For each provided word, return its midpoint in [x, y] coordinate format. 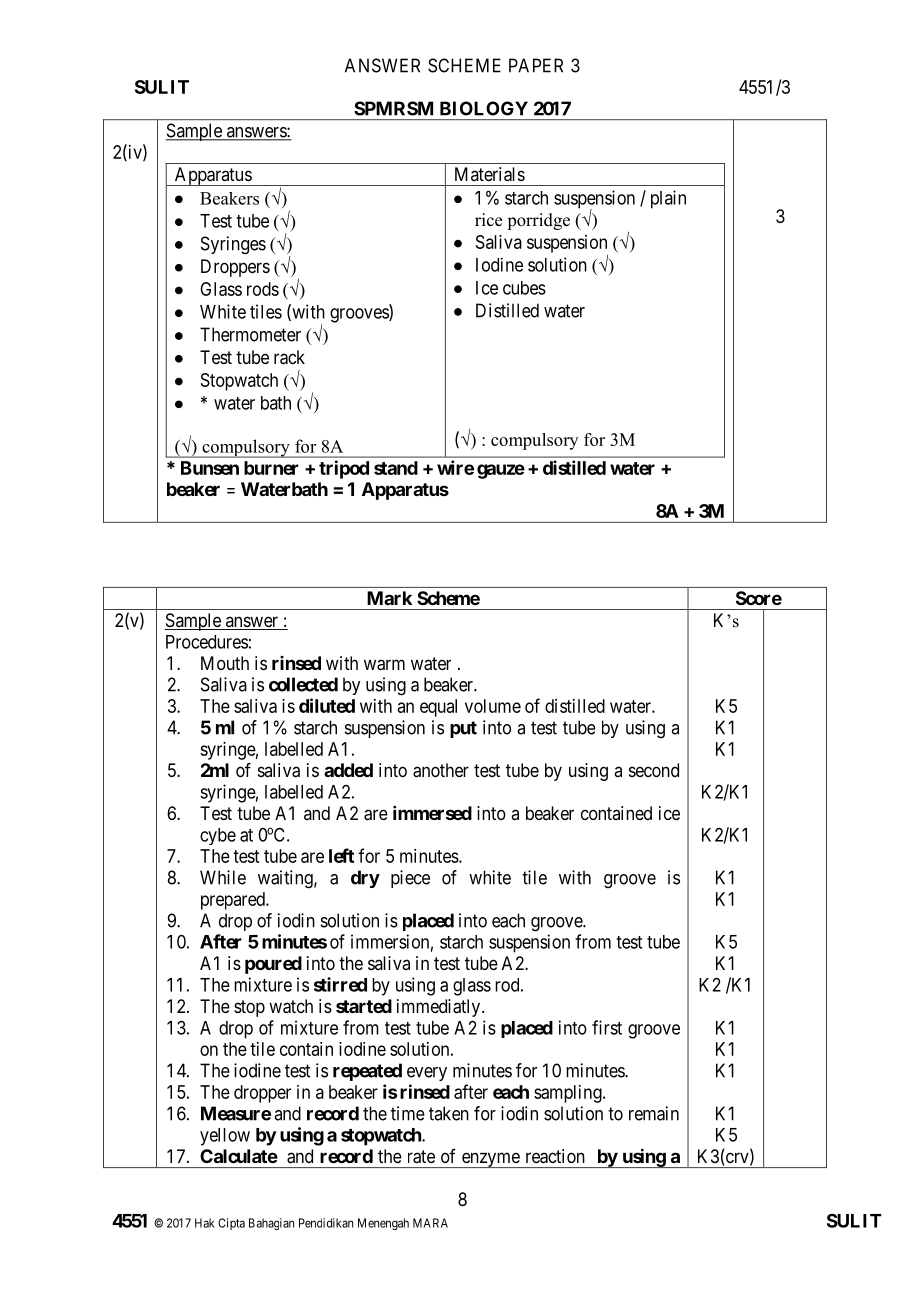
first [607, 1027]
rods [263, 289]
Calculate [239, 1156]
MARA [430, 1223]
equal [438, 708]
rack [289, 357]
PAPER [536, 65]
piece [410, 879]
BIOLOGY [484, 108]
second [654, 770]
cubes [524, 288]
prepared [234, 901]
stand [396, 468]
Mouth [225, 663]
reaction [555, 1156]
